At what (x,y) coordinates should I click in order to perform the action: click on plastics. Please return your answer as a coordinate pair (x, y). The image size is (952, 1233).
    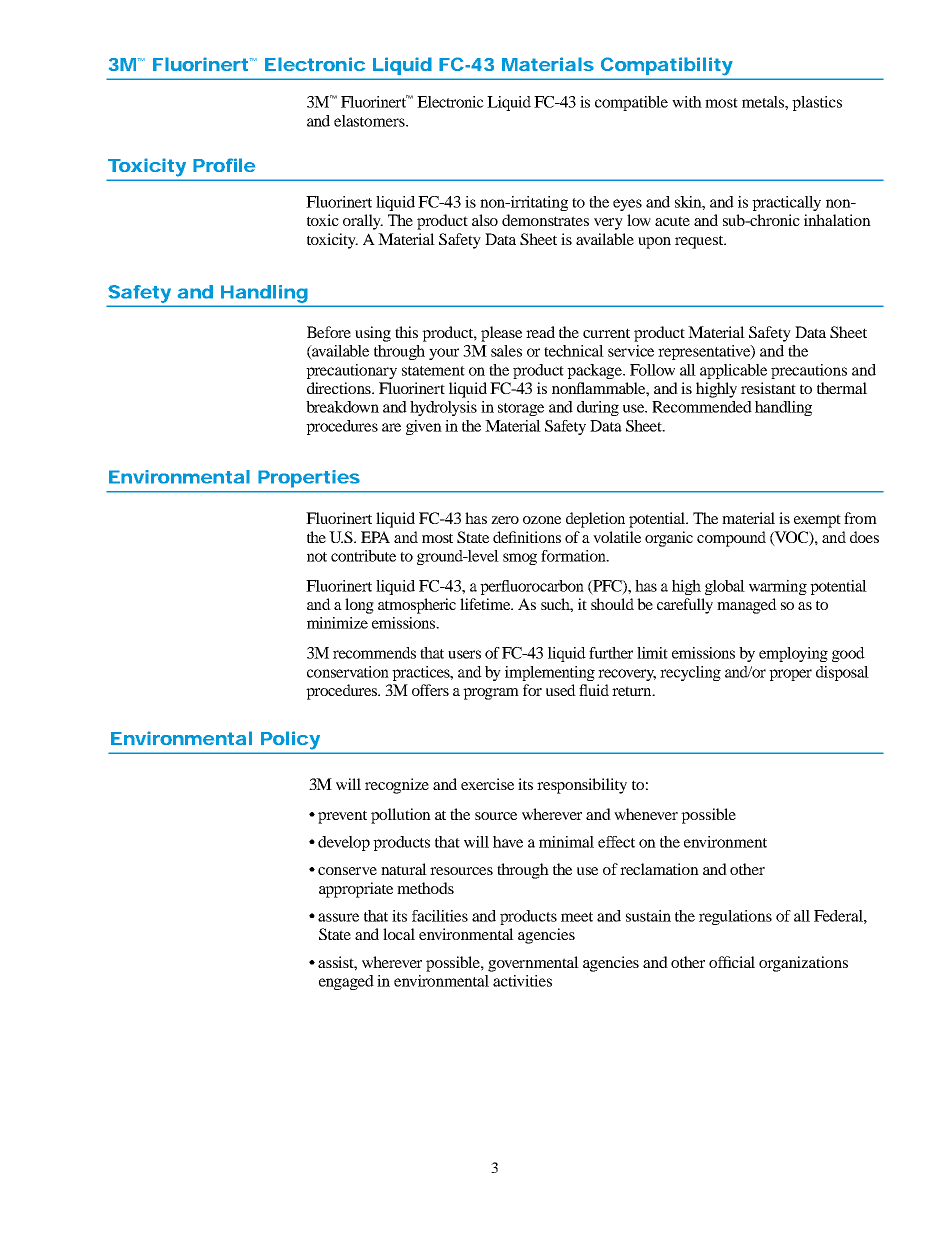
    Looking at the image, I should click on (817, 103).
